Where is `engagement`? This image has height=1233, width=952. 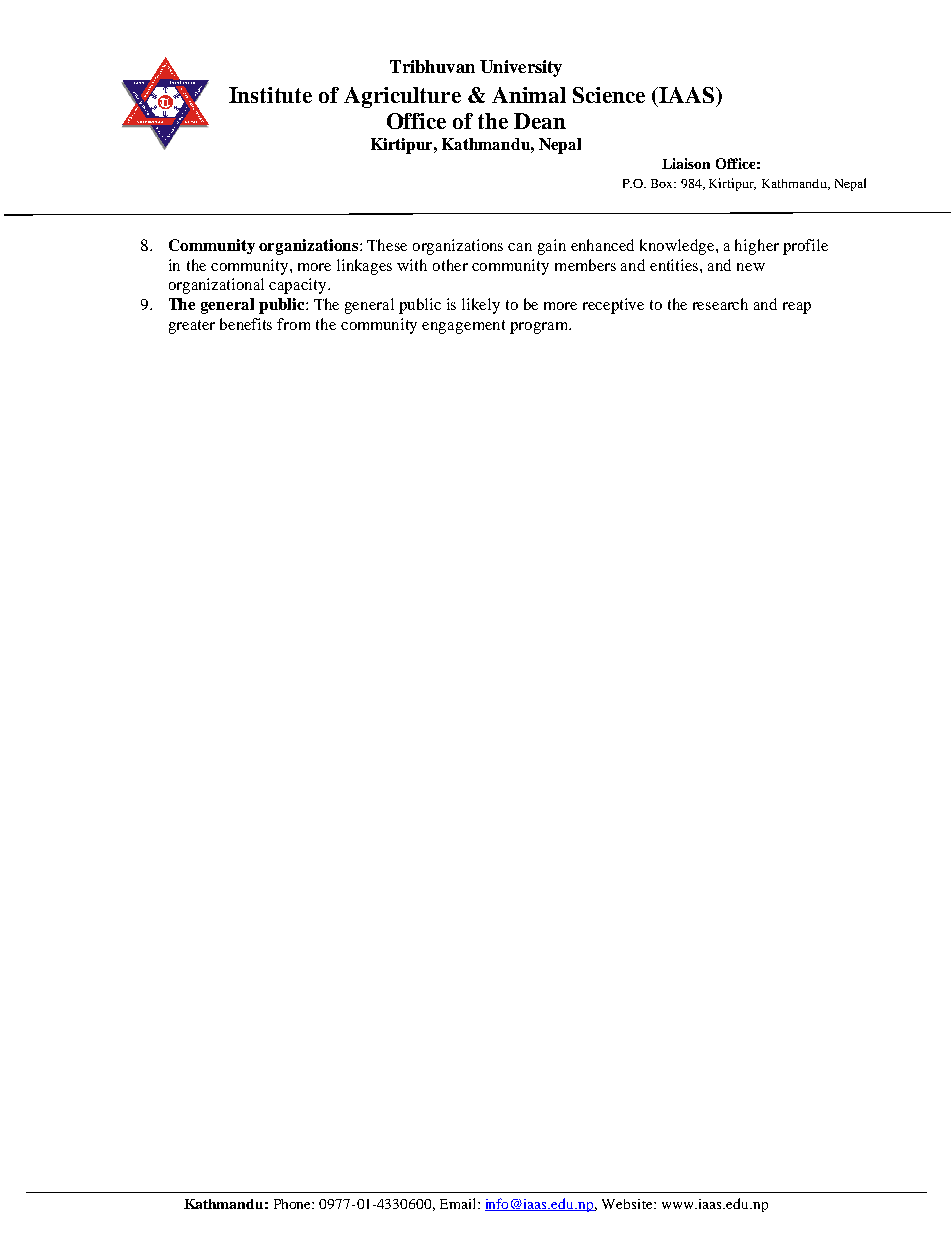 engagement is located at coordinates (463, 327).
